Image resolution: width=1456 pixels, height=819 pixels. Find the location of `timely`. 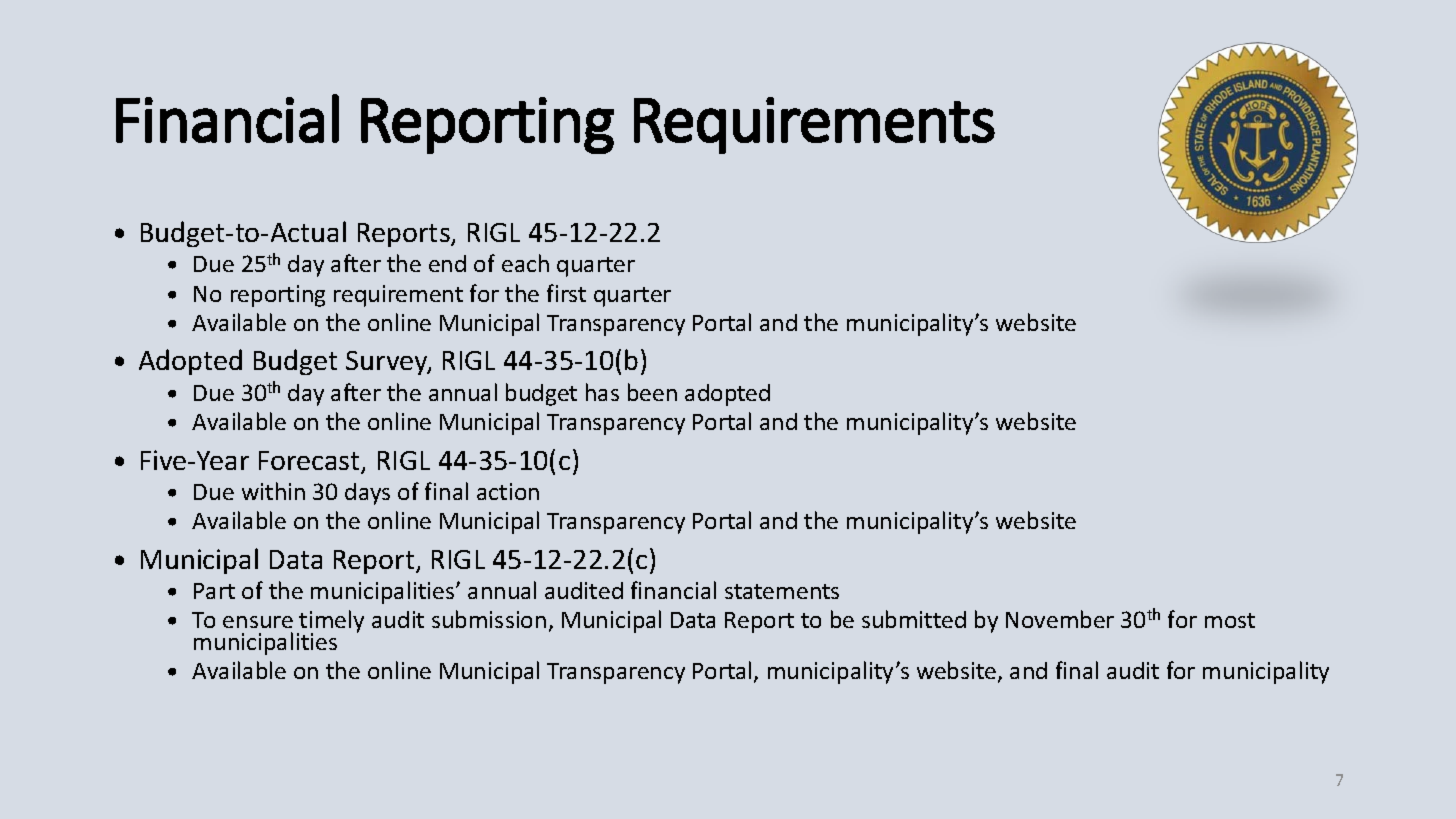

timely is located at coordinates (331, 623).
